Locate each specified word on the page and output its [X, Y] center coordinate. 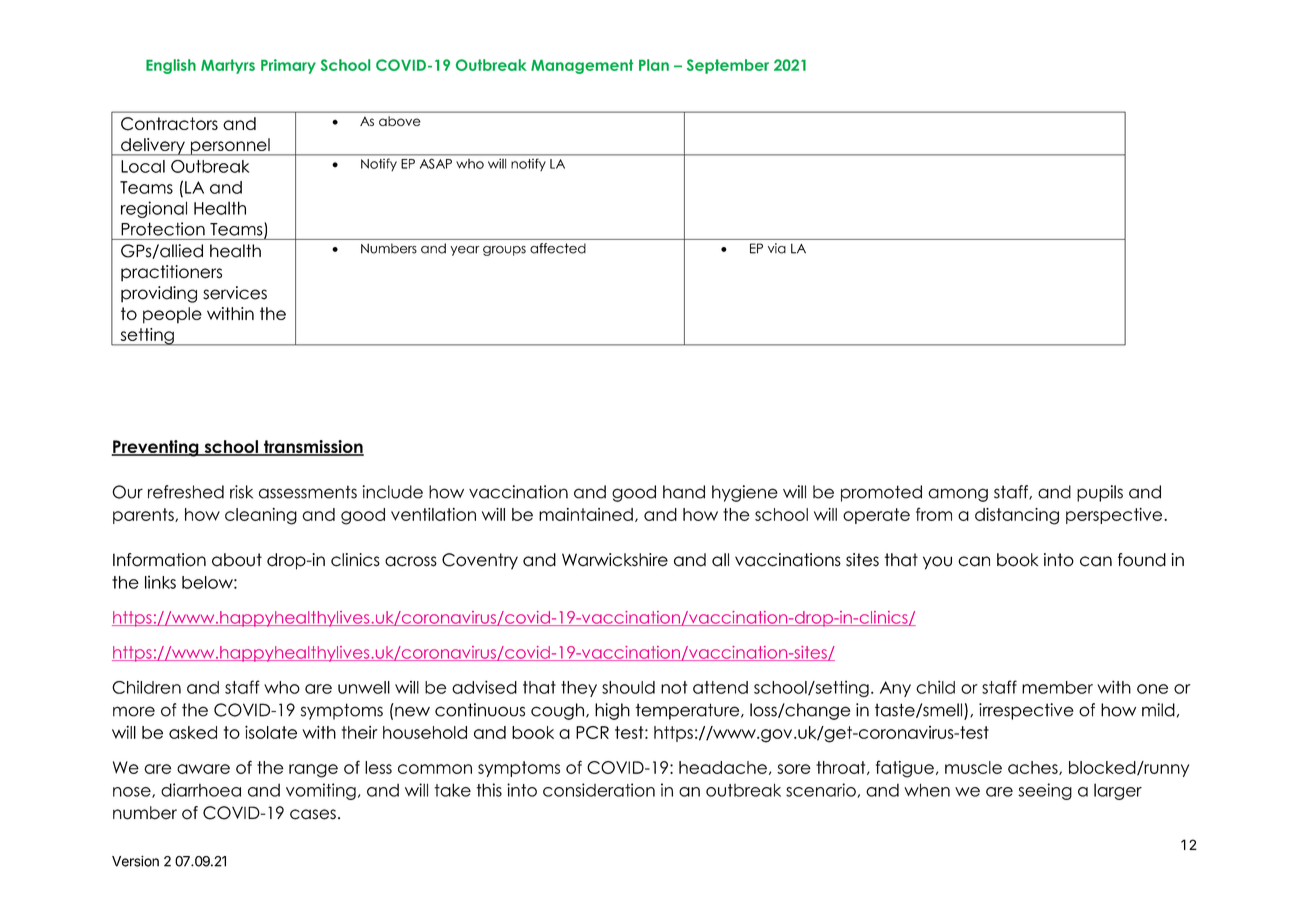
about [237, 560]
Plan [654, 65]
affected [558, 248]
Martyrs [228, 66]
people [172, 315]
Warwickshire [615, 560]
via [777, 248]
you [937, 563]
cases [313, 814]
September [728, 66]
